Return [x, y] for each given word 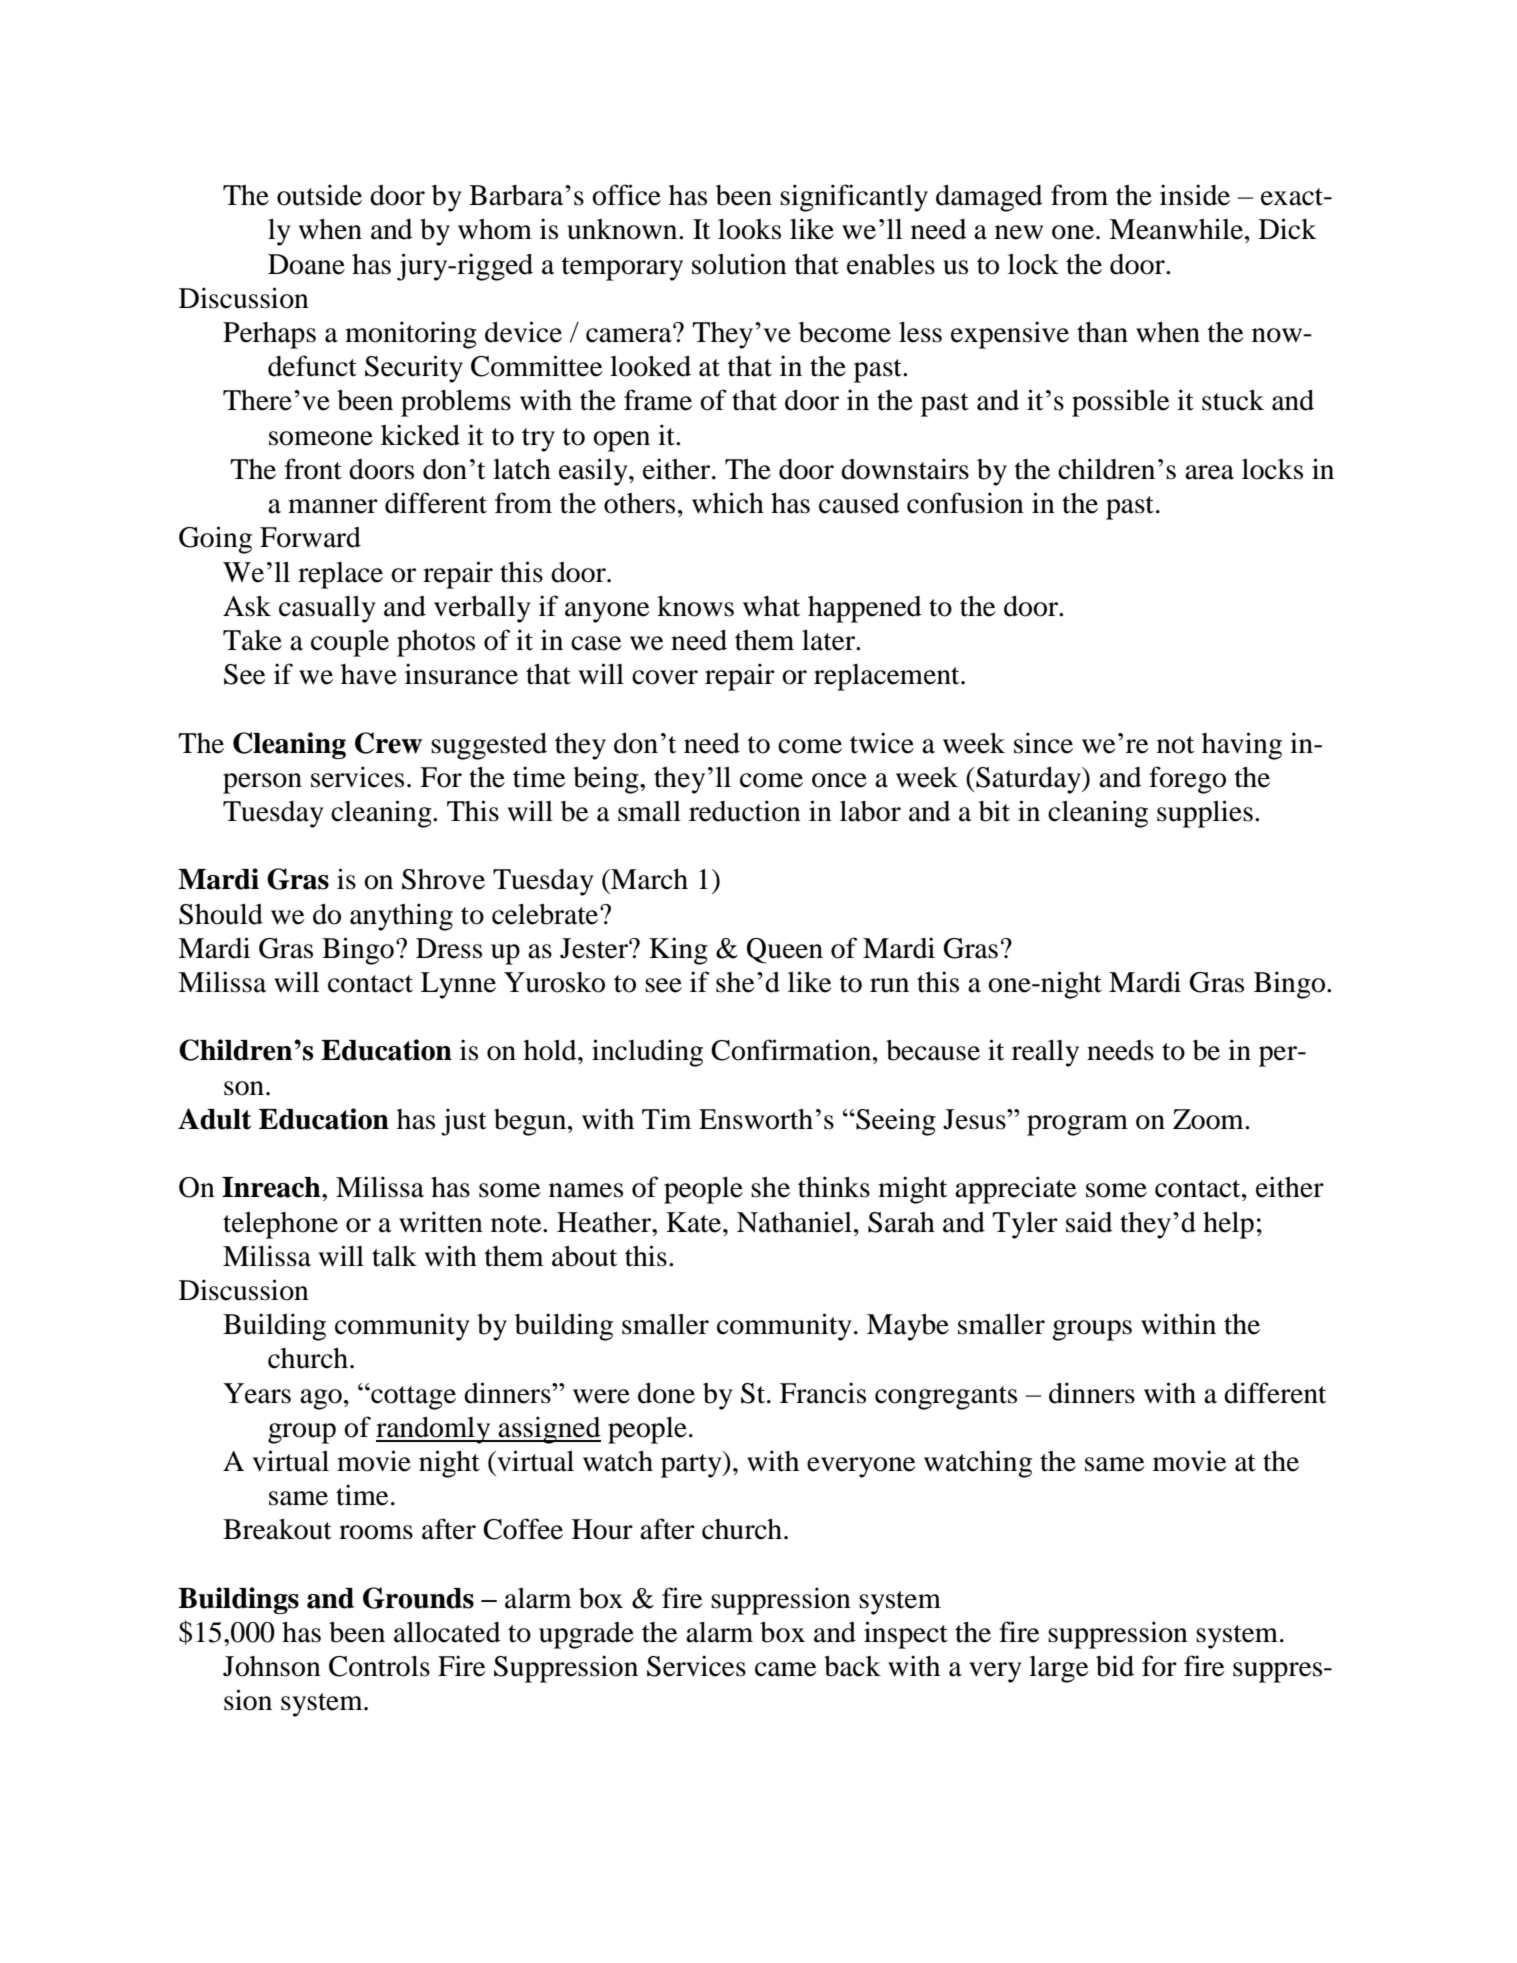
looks [749, 229]
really [1045, 1053]
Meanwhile [1177, 229]
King [678, 951]
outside [319, 195]
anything [401, 917]
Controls [379, 1666]
